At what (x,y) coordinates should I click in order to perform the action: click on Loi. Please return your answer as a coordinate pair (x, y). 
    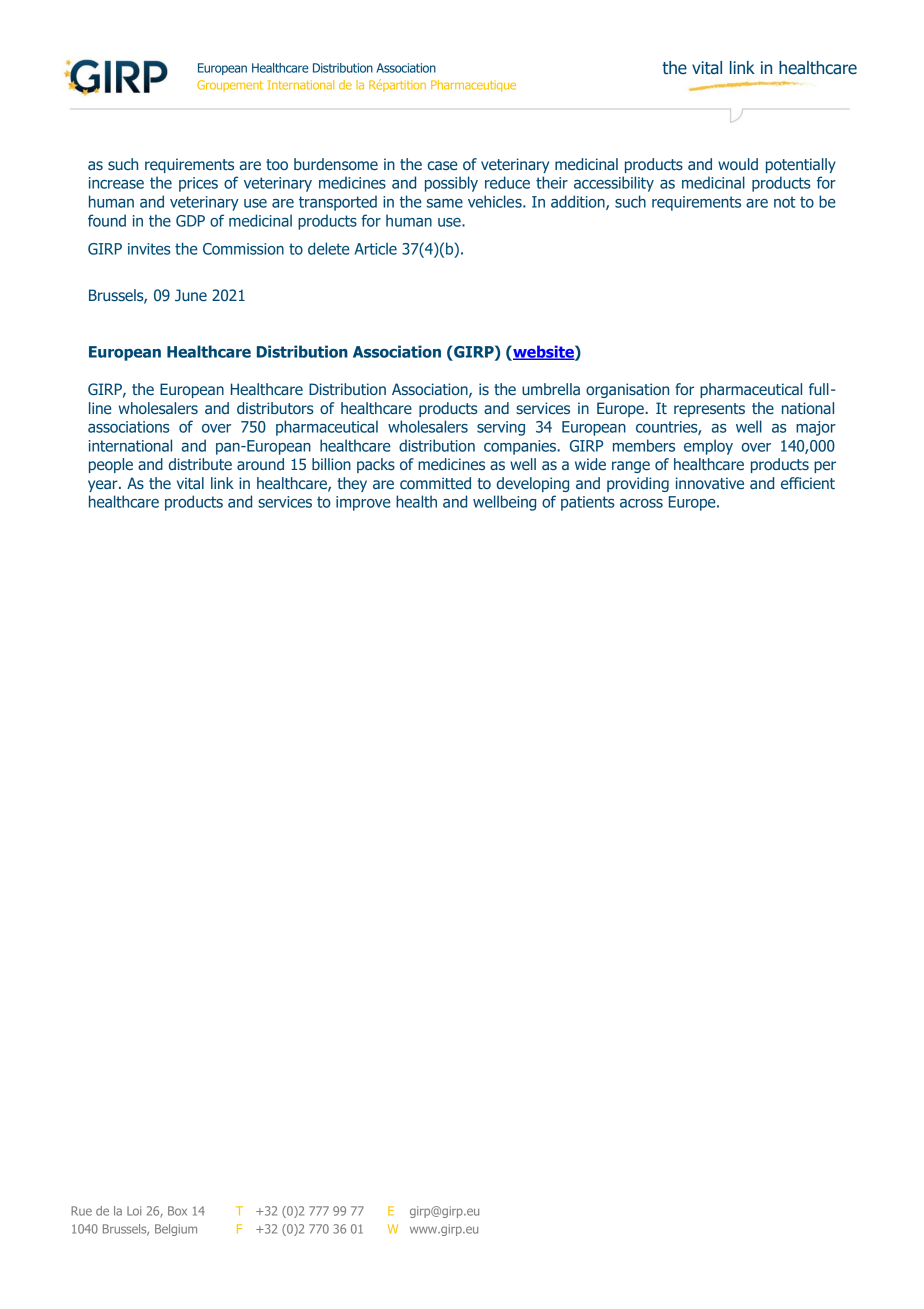
    Looking at the image, I should click on (134, 1211).
